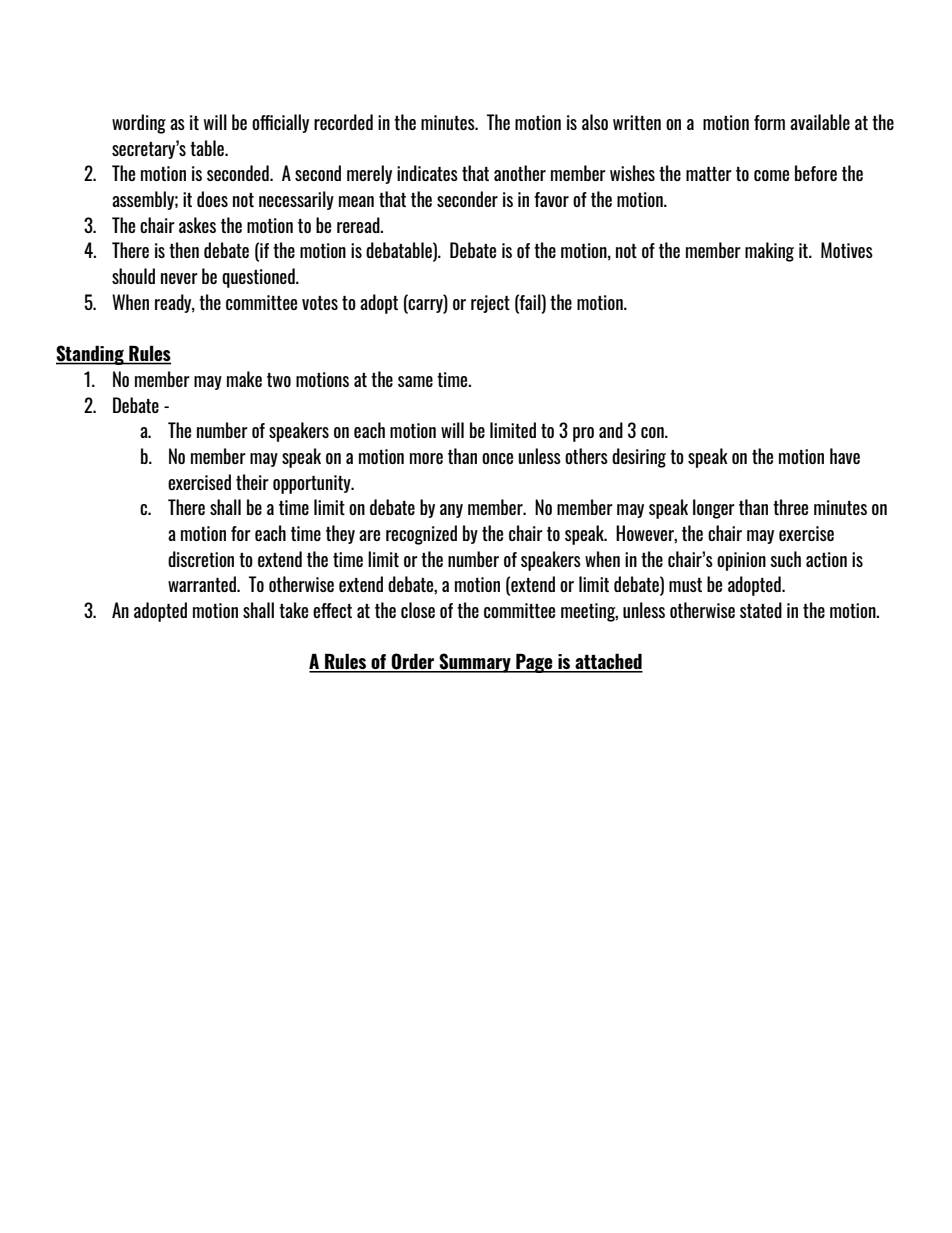 The height and width of the image is (1233, 952). I want to click on never, so click(179, 278).
